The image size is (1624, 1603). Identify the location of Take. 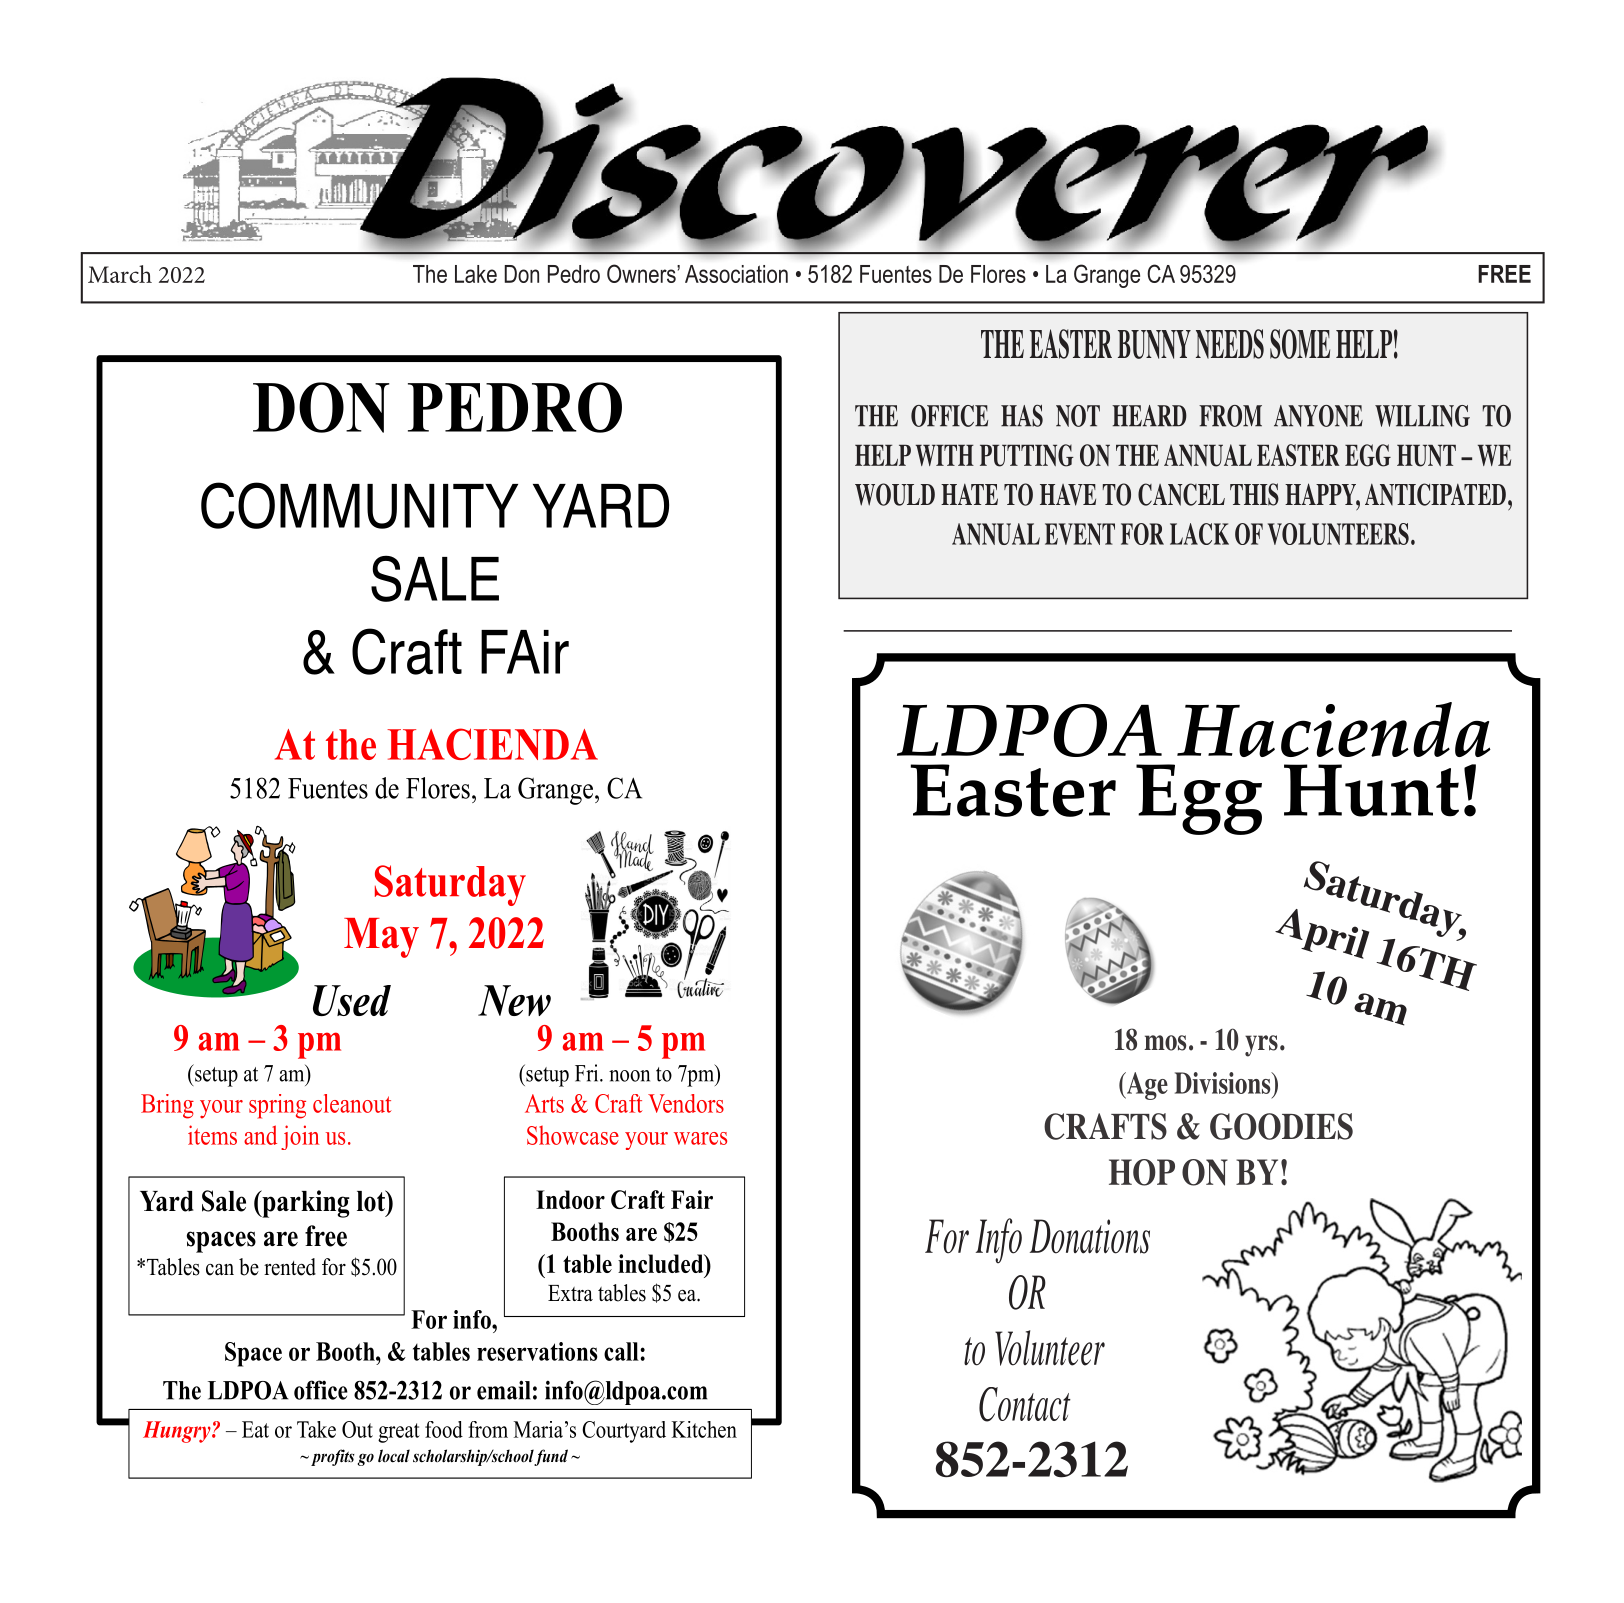
(316, 1429).
